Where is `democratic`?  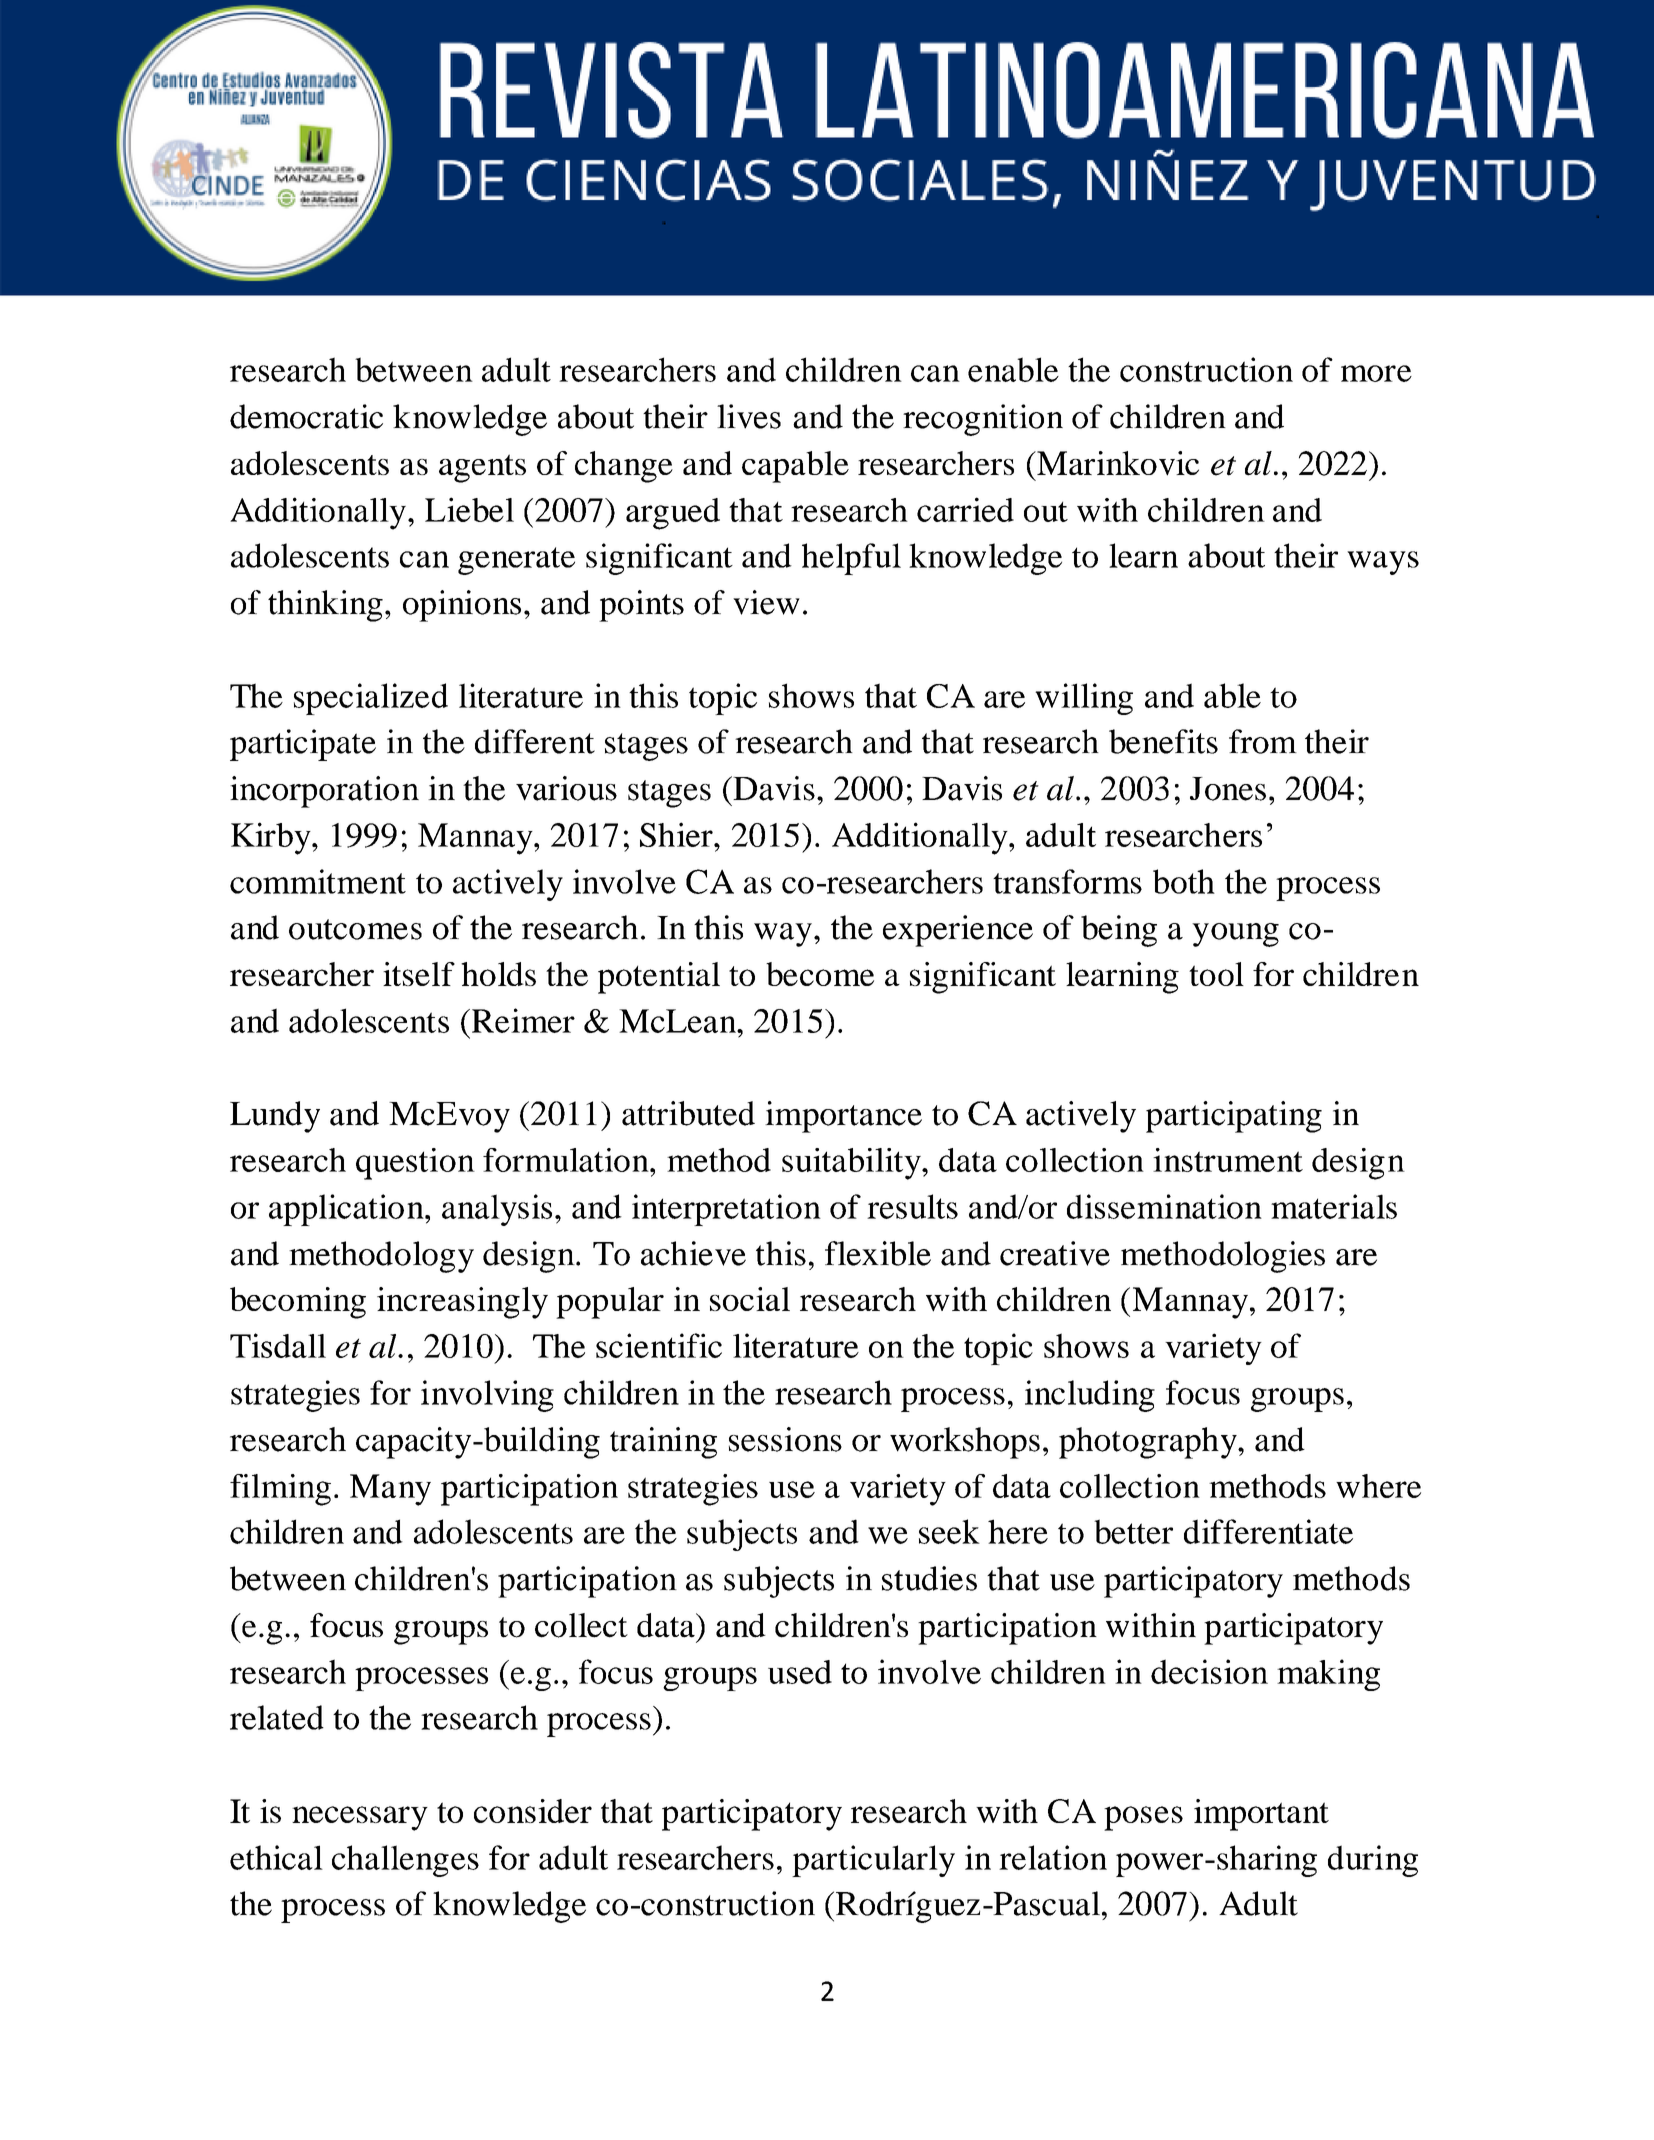 democratic is located at coordinates (306, 416).
